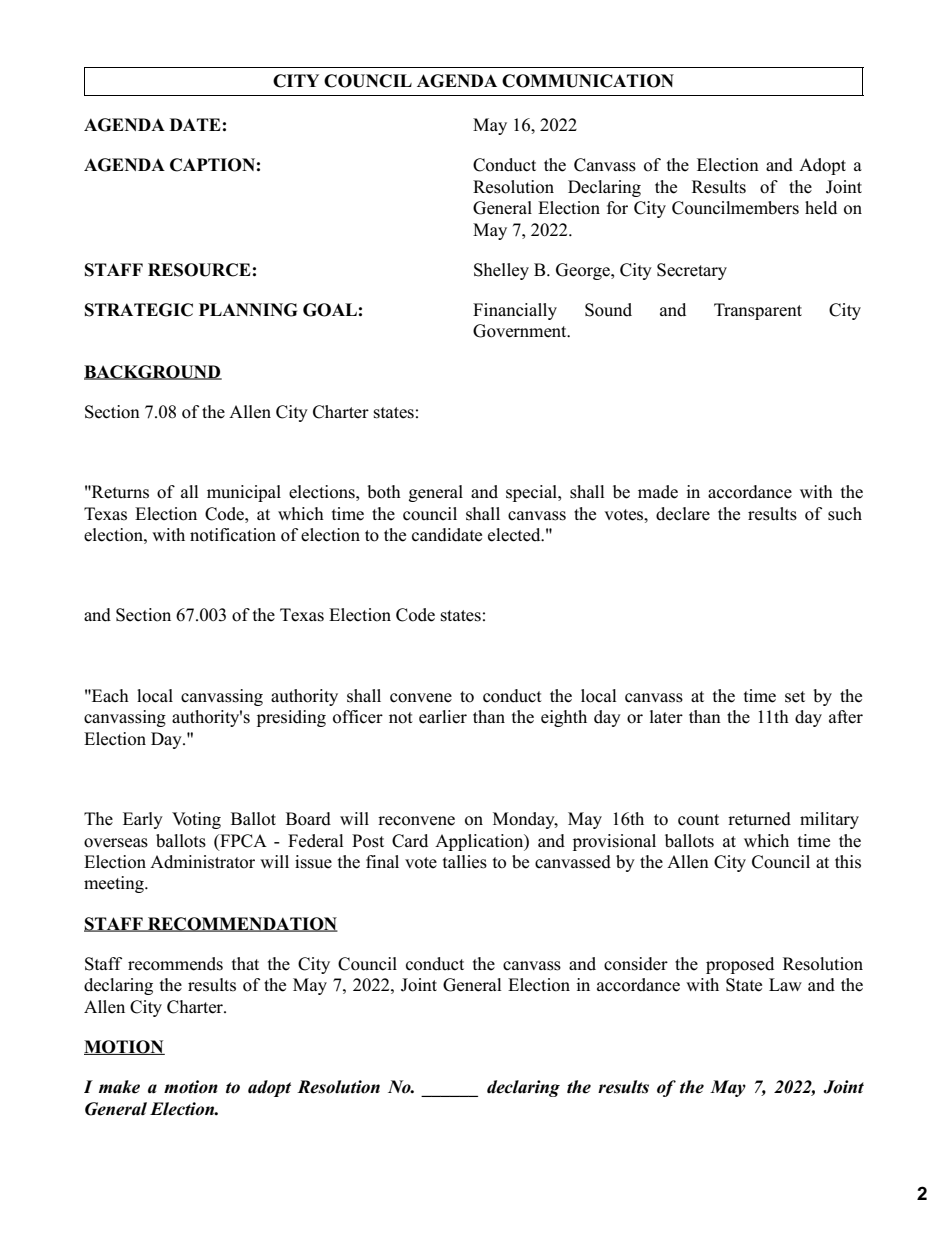  Describe the element at coordinates (119, 1087) in the image. I see `make` at that location.
